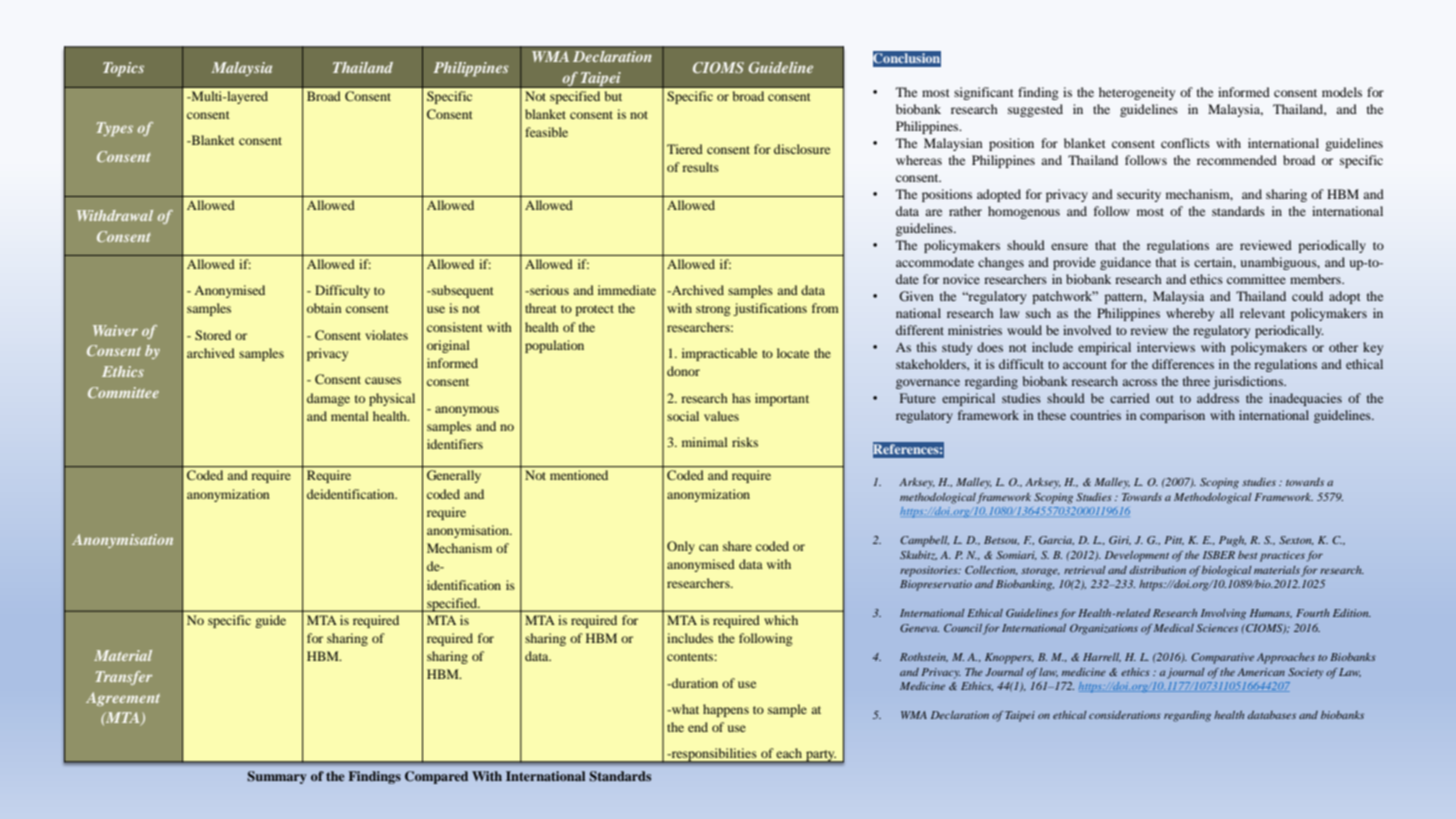 The width and height of the screenshot is (1456, 819). What do you see at coordinates (123, 69) in the screenshot?
I see `Topics` at bounding box center [123, 69].
